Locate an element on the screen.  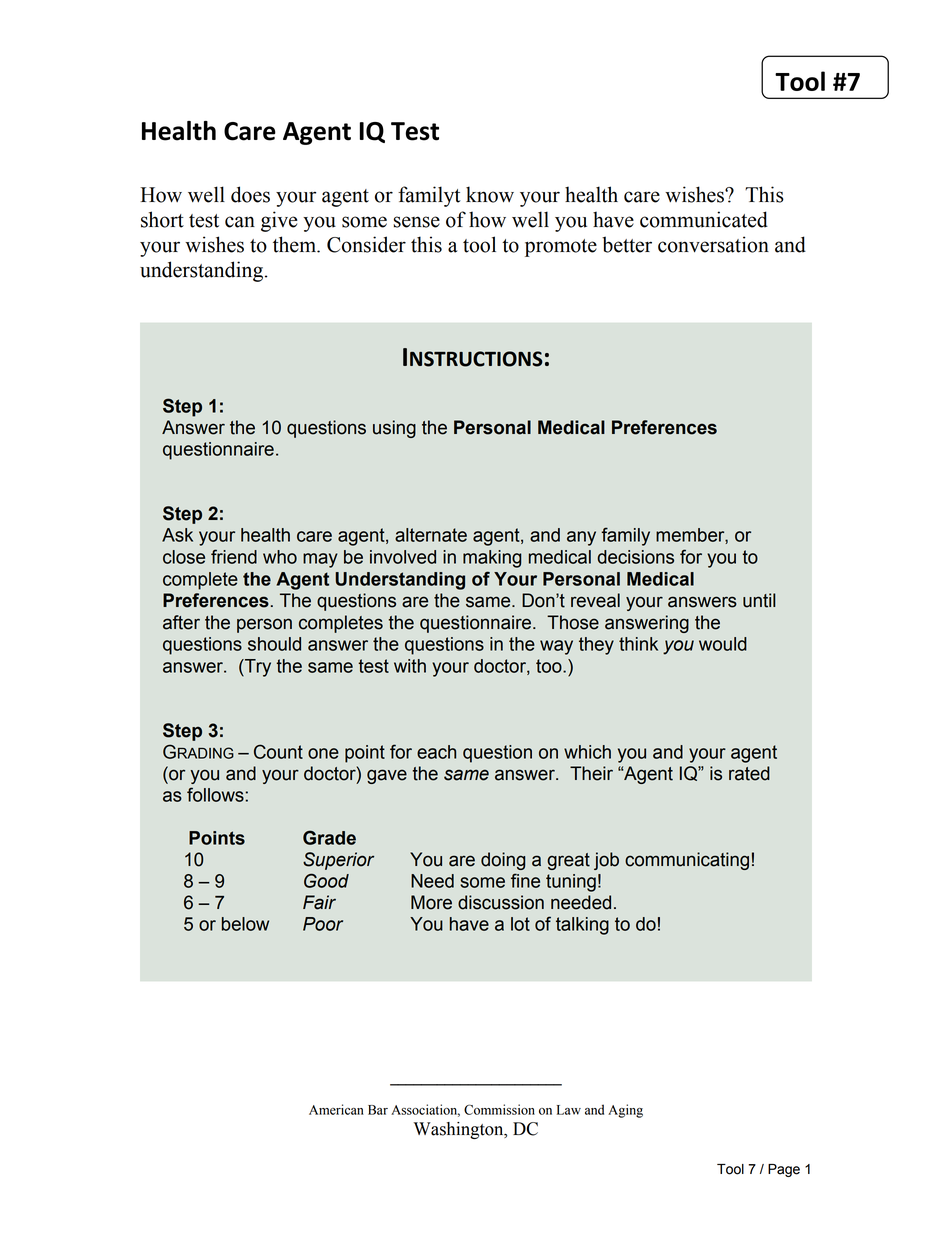
communicating is located at coordinates (687, 861).
